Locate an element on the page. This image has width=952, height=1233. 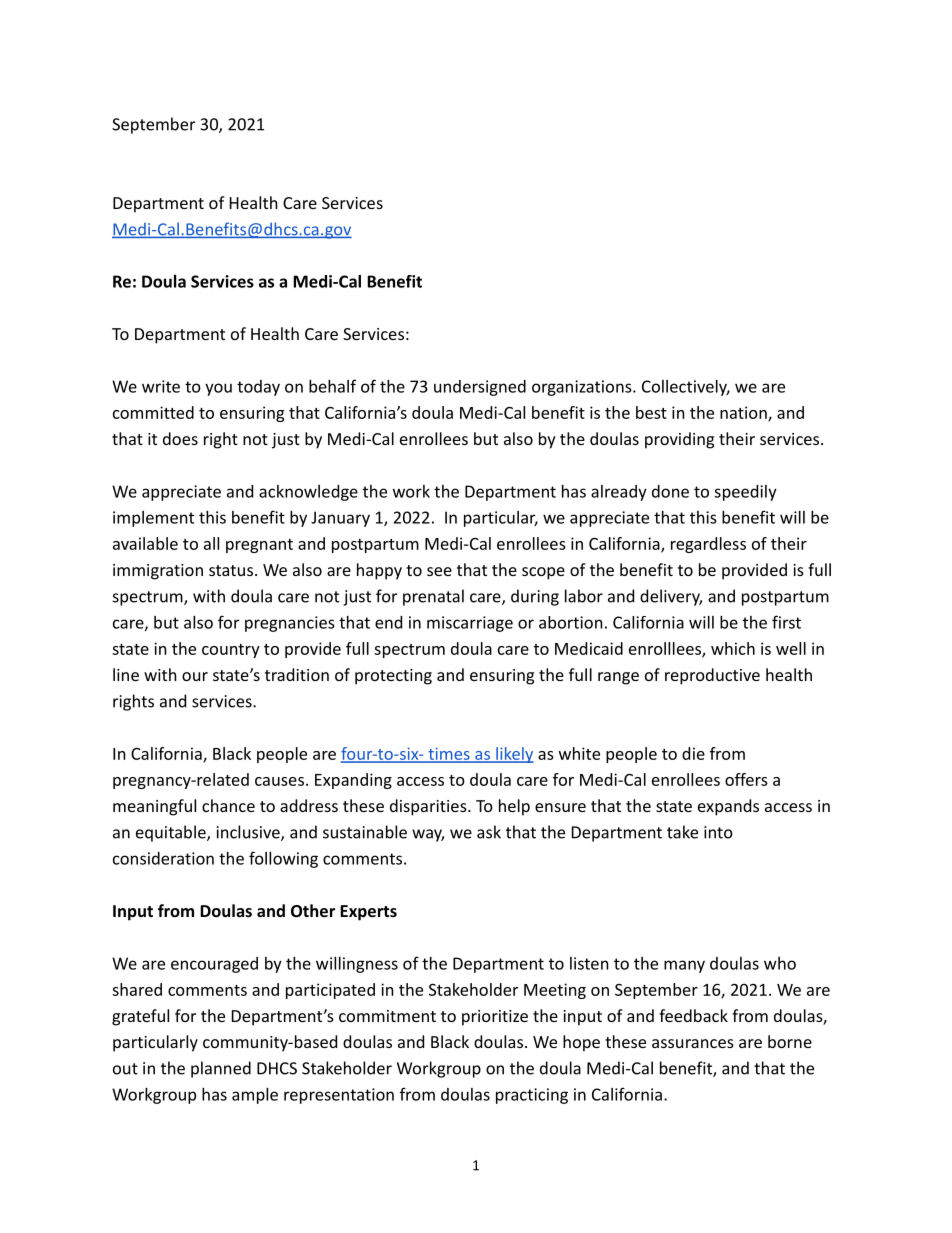
practicing is located at coordinates (532, 1096).
